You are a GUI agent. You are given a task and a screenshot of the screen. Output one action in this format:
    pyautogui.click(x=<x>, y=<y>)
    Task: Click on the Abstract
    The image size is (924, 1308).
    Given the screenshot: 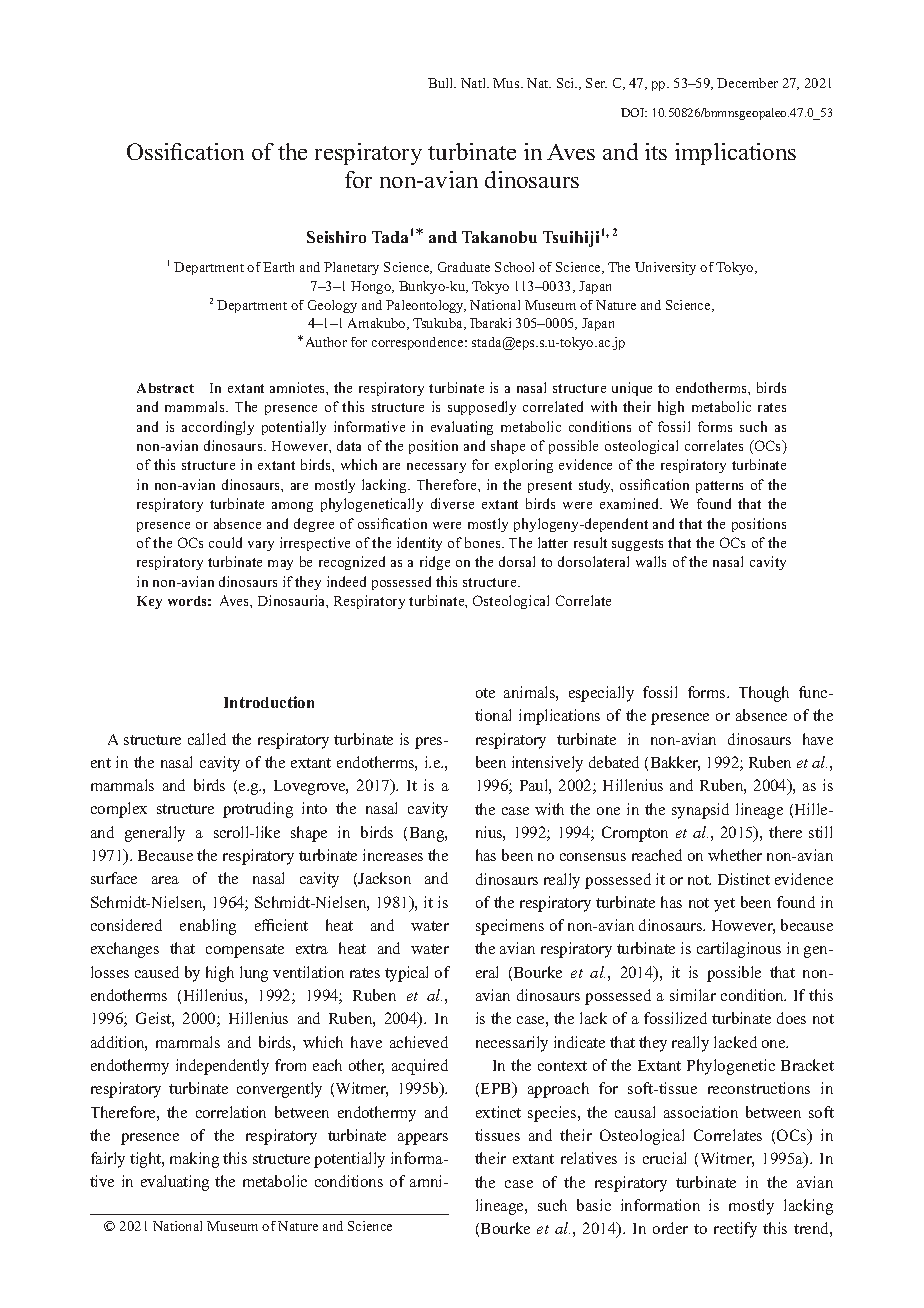 What is the action you would take?
    pyautogui.click(x=165, y=388)
